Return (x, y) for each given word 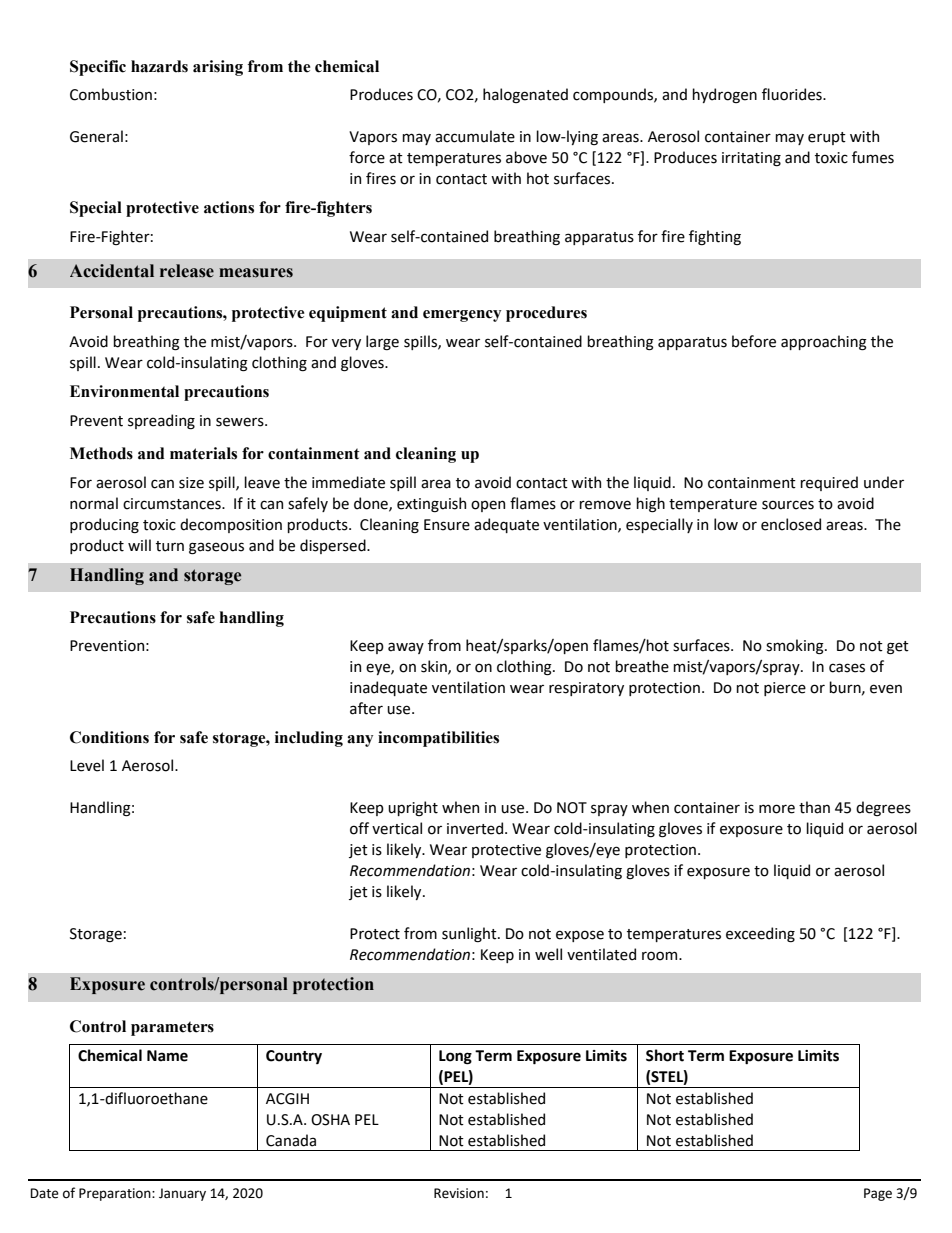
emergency (462, 316)
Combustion (111, 94)
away (406, 648)
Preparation (116, 1194)
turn (170, 546)
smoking (796, 647)
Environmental (124, 391)
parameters (172, 1028)
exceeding (760, 934)
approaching (824, 343)
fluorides (793, 94)
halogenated (525, 95)
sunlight (470, 934)
